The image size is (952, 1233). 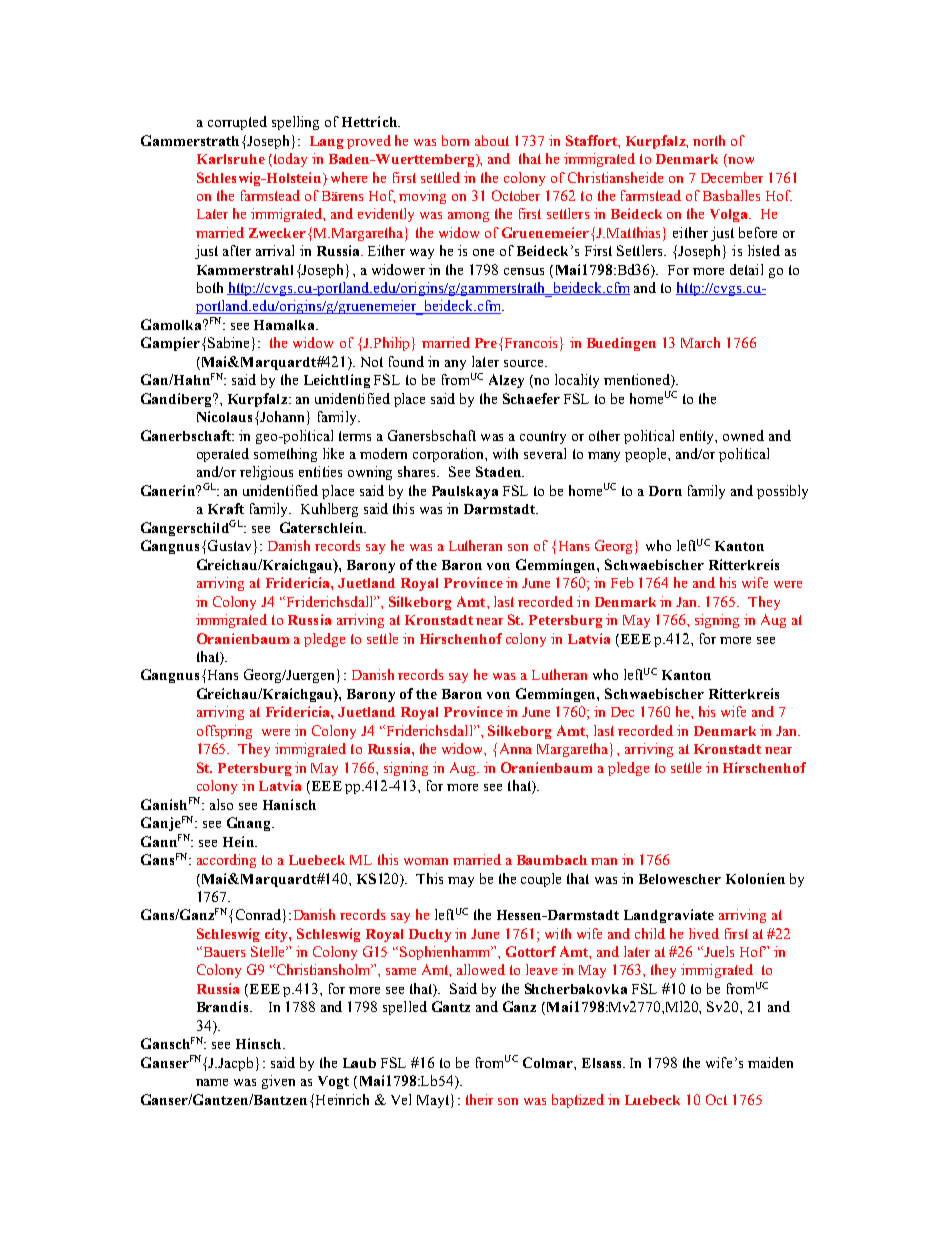 What do you see at coordinates (224, 732) in the document?
I see `offspring` at bounding box center [224, 732].
